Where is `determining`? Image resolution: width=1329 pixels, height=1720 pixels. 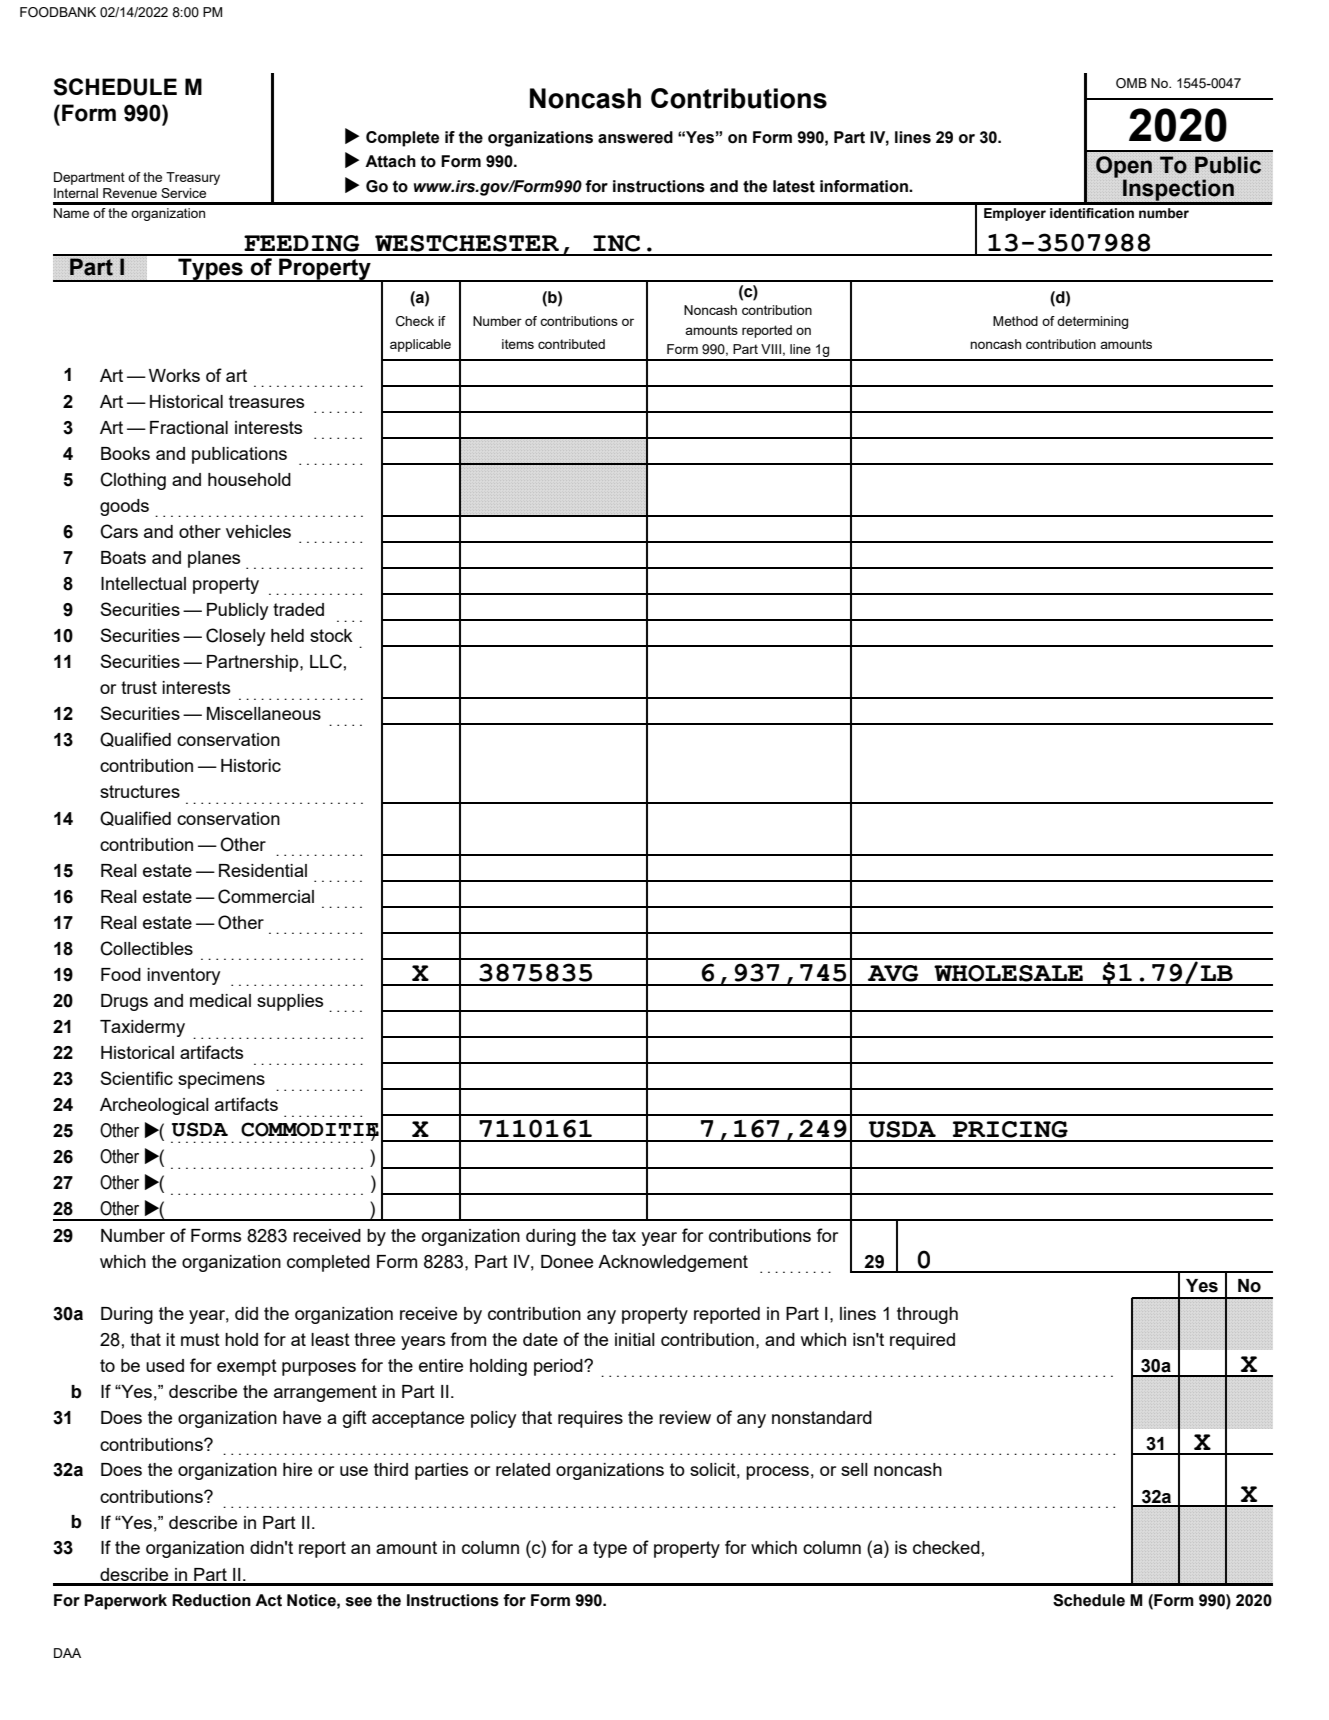 determining is located at coordinates (1092, 322).
